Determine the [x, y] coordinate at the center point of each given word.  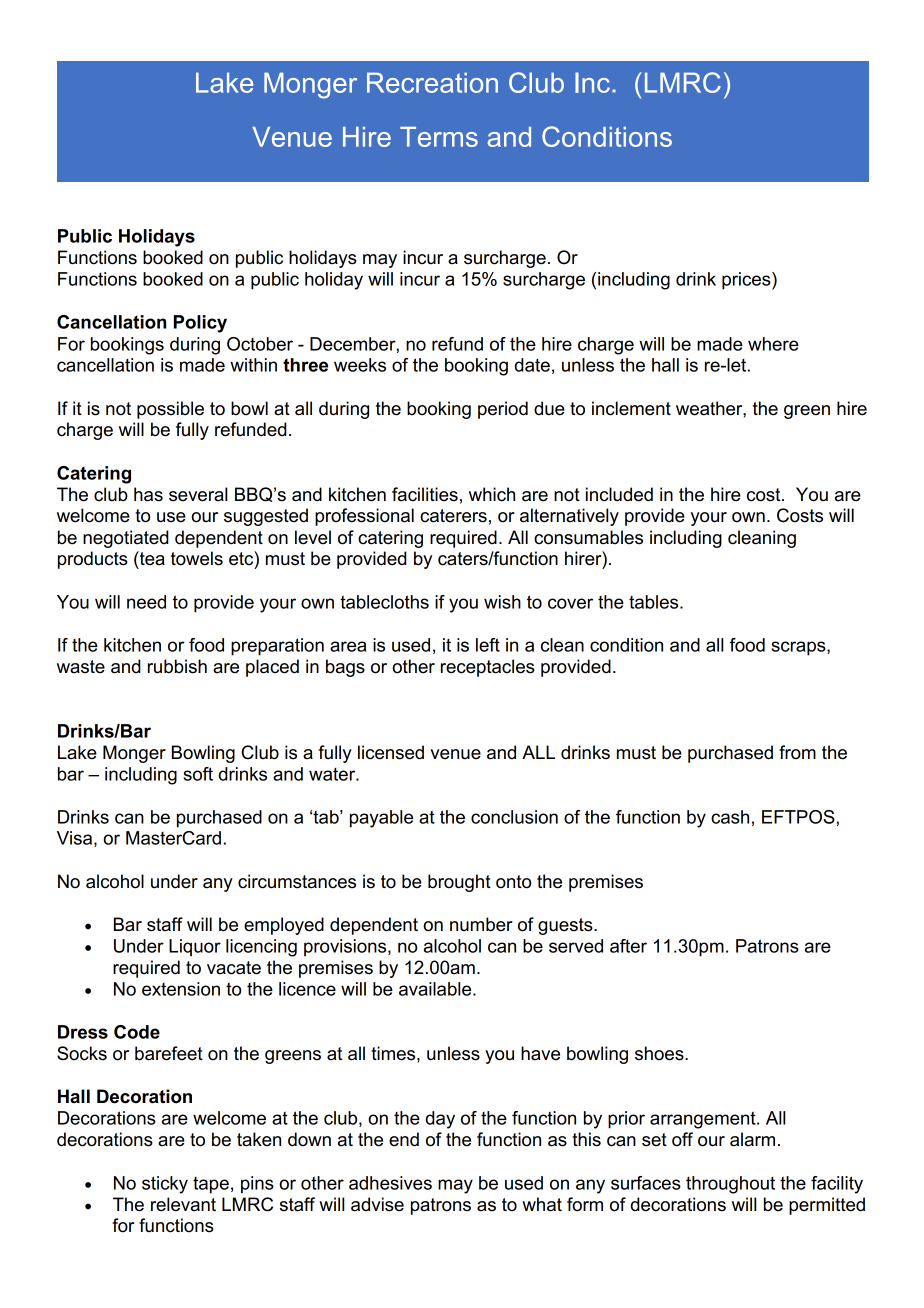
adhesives [390, 1183]
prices [747, 281]
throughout [730, 1185]
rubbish [177, 666]
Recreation [432, 82]
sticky [165, 1185]
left [488, 645]
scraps [799, 648]
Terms [439, 137]
